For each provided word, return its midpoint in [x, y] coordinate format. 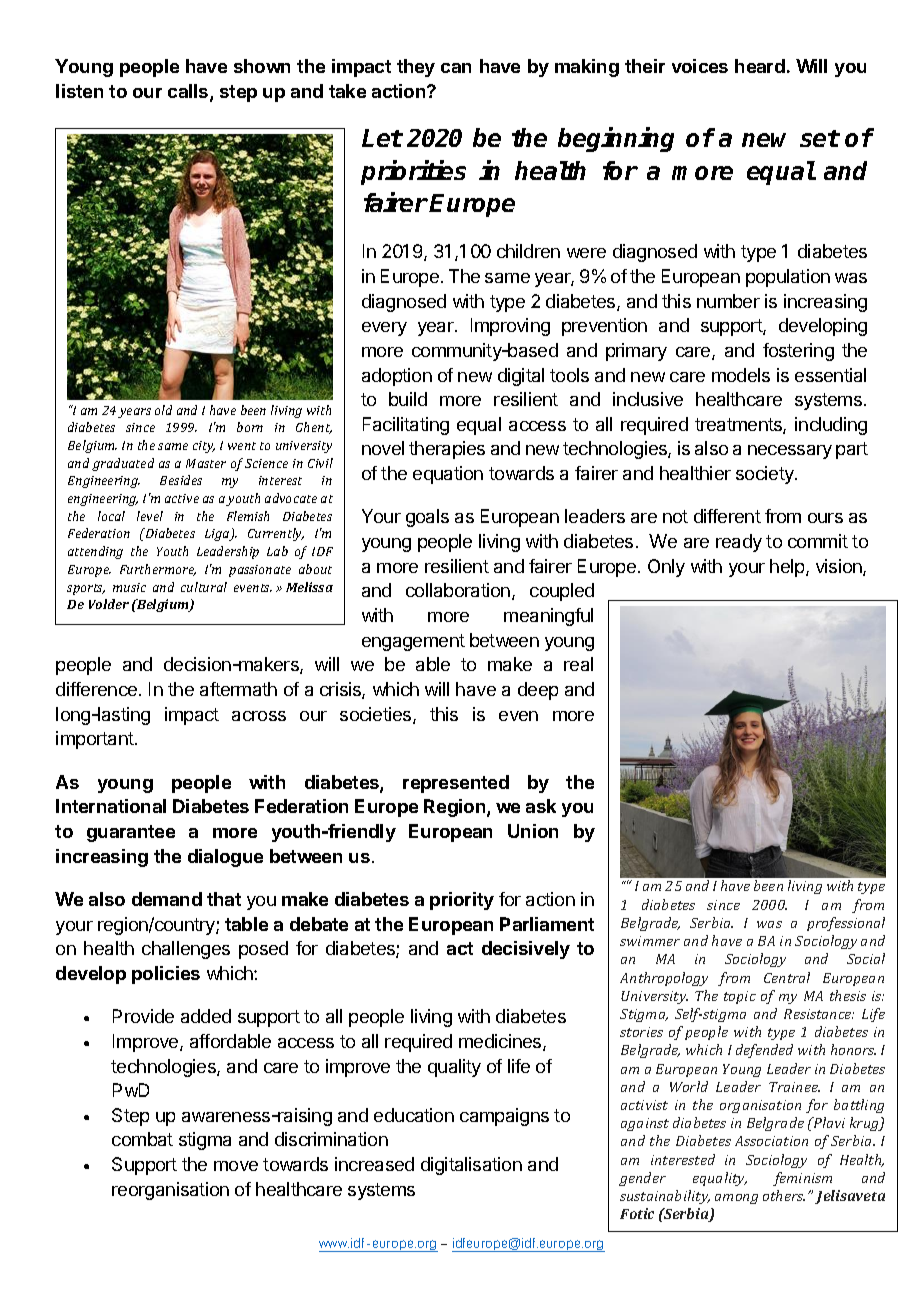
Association [771, 1141]
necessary [790, 452]
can [456, 68]
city [204, 447]
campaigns [504, 1117]
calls [189, 92]
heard [760, 66]
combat [142, 1139]
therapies [447, 450]
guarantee [131, 833]
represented [456, 784]
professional [846, 924]
